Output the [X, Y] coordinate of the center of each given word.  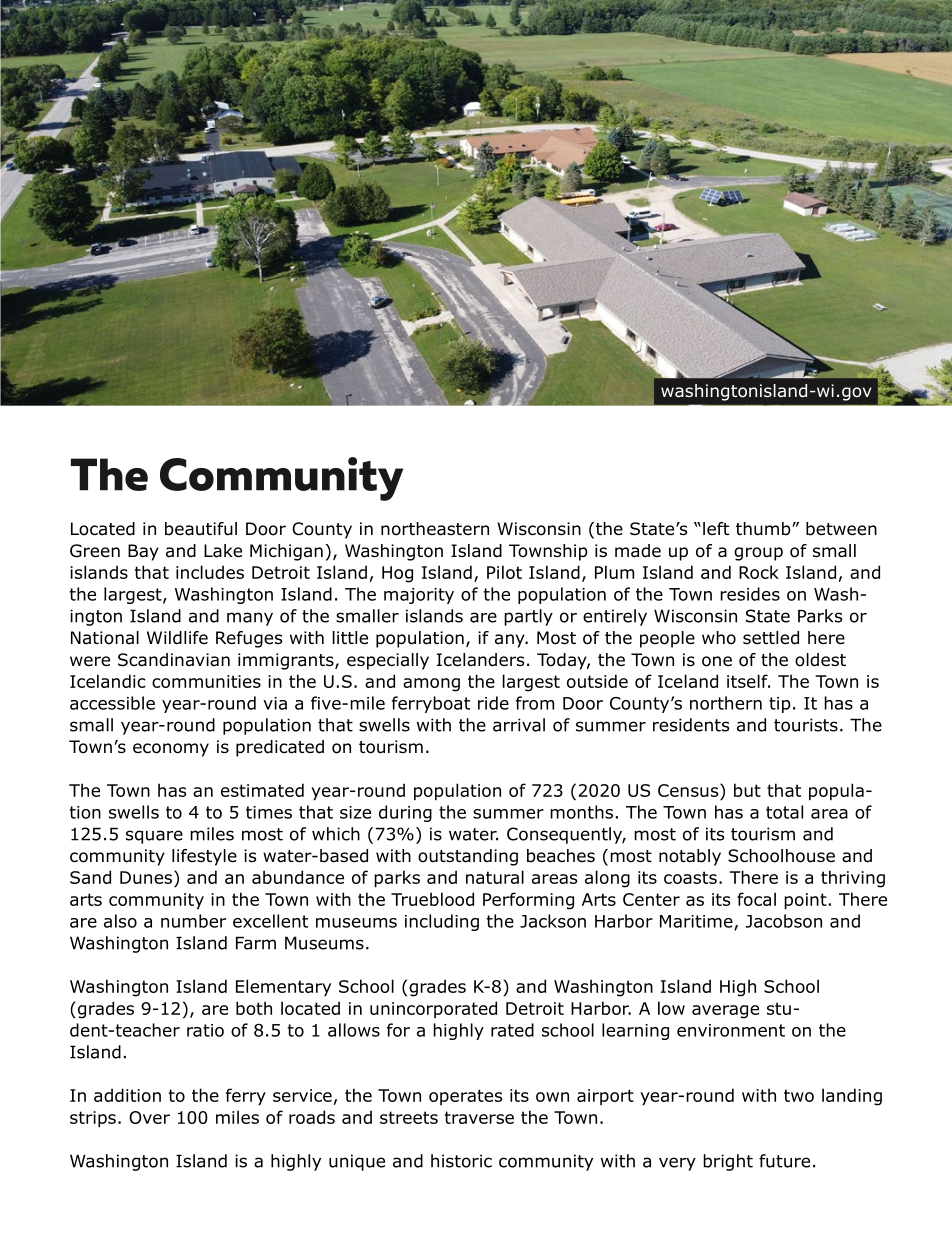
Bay [143, 552]
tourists [806, 725]
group [758, 554]
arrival [519, 725]
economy [171, 750]
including [442, 922]
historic [461, 1161]
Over [149, 1117]
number [193, 921]
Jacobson [784, 921]
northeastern [435, 529]
